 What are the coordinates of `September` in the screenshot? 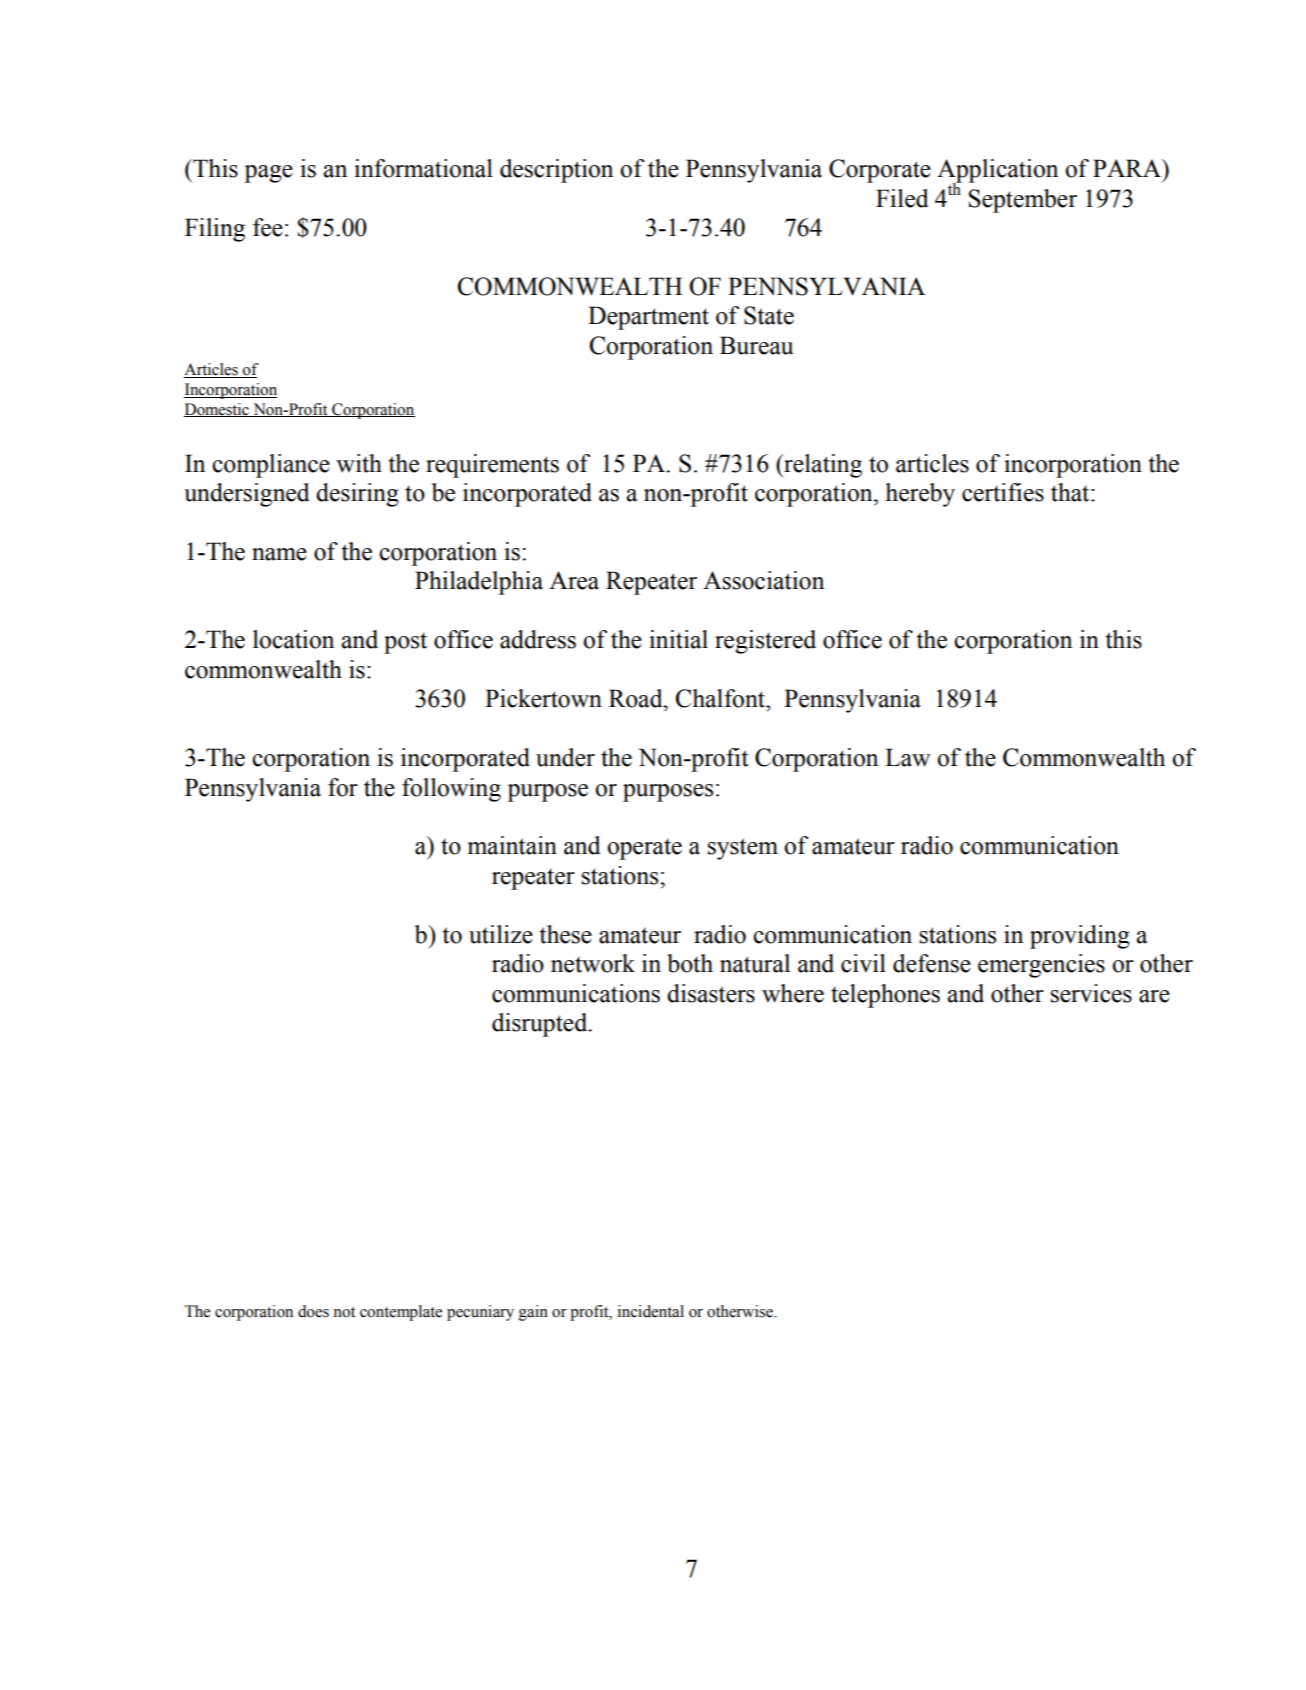 It's located at (1023, 201).
